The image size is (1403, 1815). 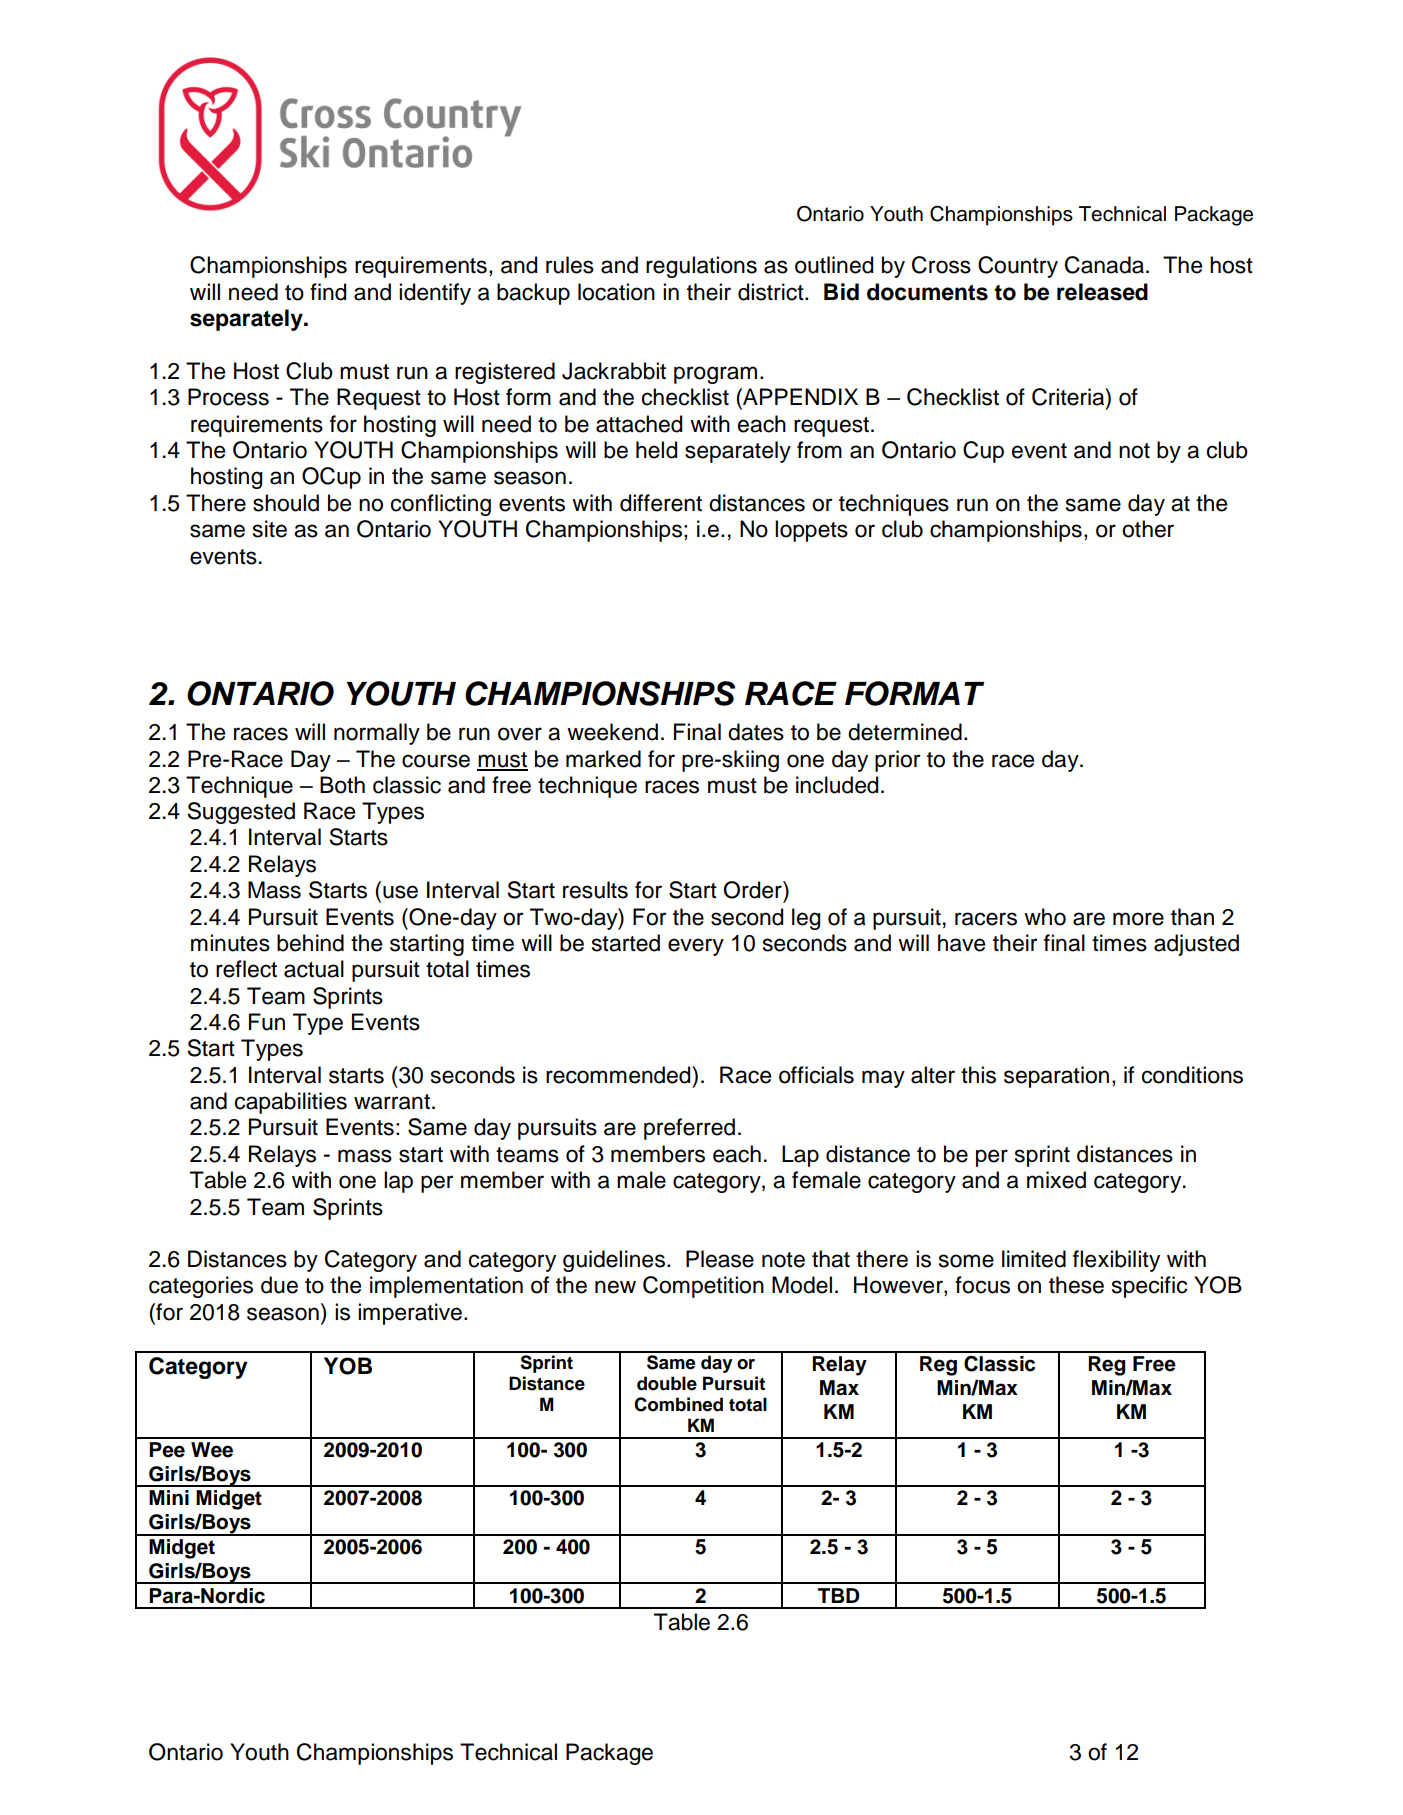 I want to click on recommended, so click(x=619, y=1075).
